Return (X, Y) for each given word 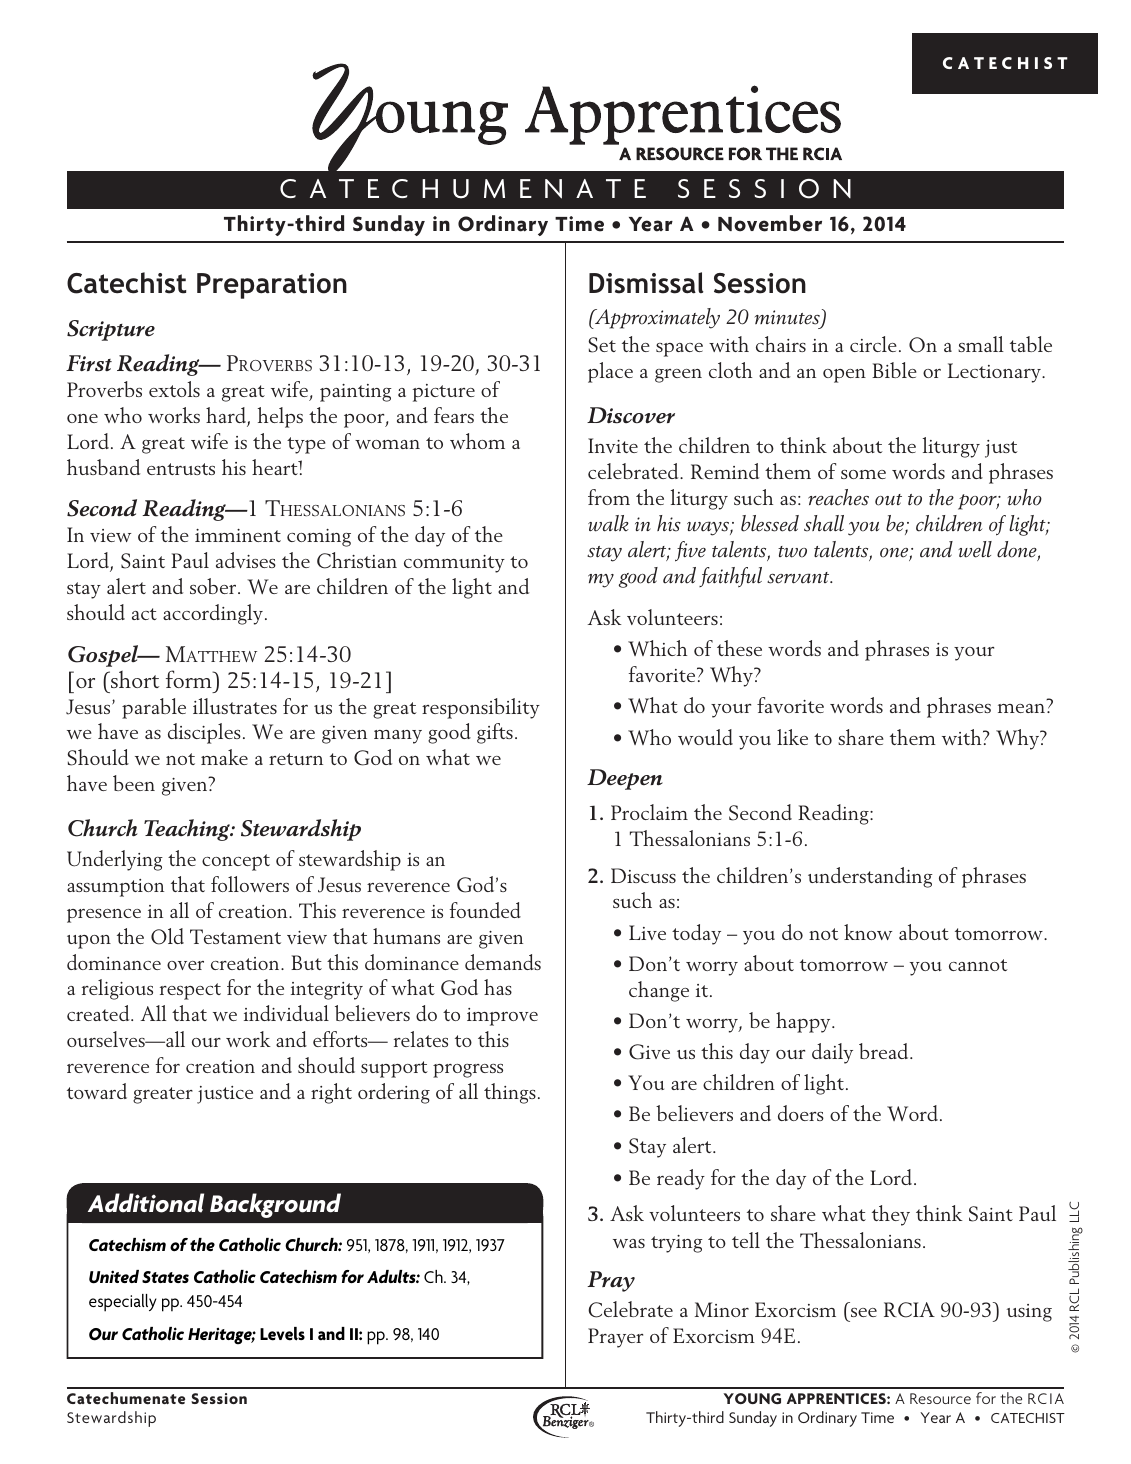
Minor (722, 1309)
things (510, 1093)
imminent (238, 535)
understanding (870, 877)
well (975, 549)
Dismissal (646, 283)
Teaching (188, 830)
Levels (282, 1334)
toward (97, 1091)
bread (885, 1051)
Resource (940, 1398)
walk (608, 523)
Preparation (272, 286)
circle (873, 344)
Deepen (625, 779)
